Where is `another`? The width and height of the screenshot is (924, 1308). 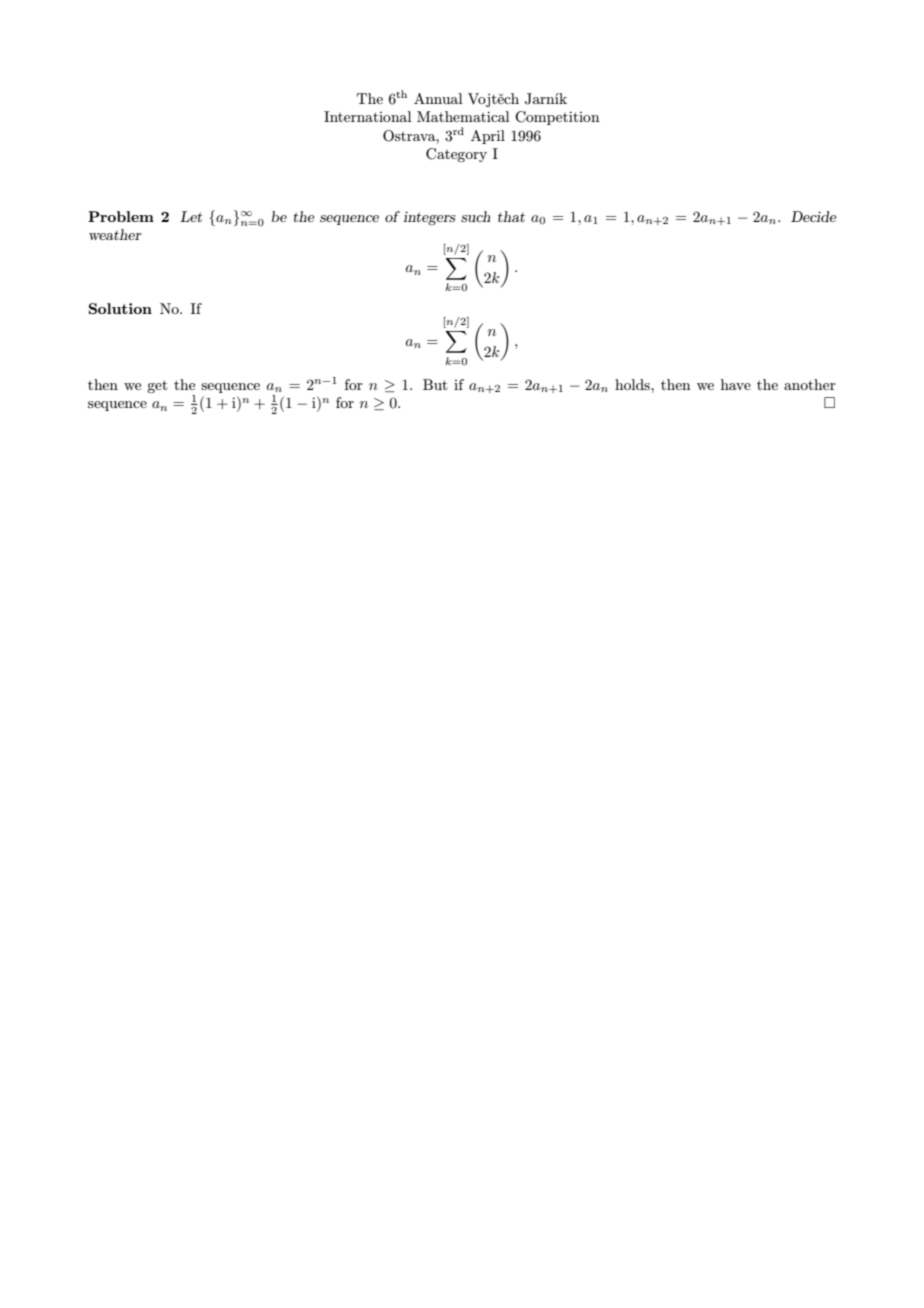
another is located at coordinates (810, 384).
